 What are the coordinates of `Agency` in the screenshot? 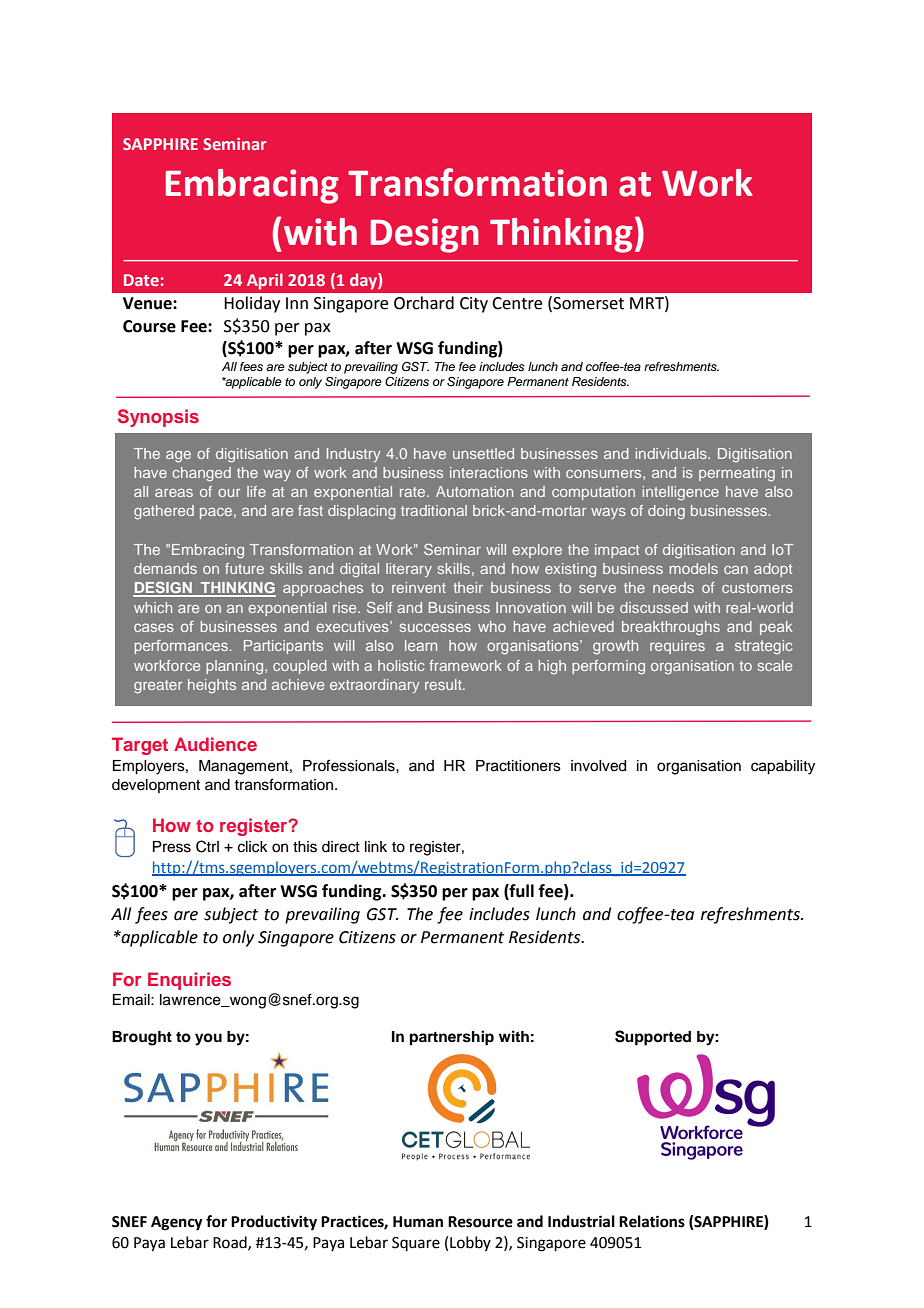 It's located at (177, 1223).
